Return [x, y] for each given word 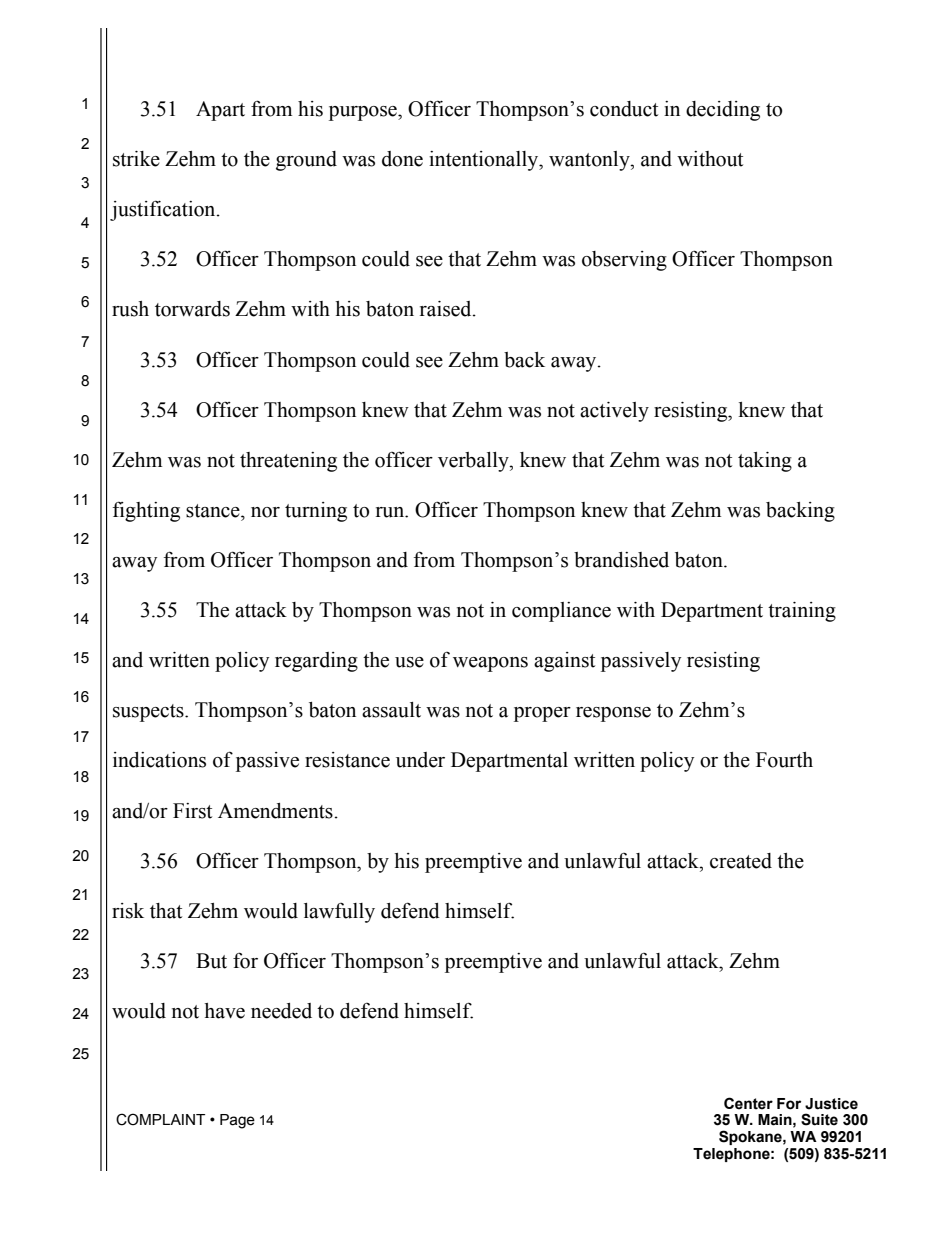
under [420, 760]
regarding [316, 662]
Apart [220, 111]
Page [237, 1121]
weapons [490, 664]
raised [447, 309]
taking [765, 462]
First [192, 811]
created [741, 861]
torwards [192, 309]
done [402, 159]
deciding [723, 111]
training [802, 612]
